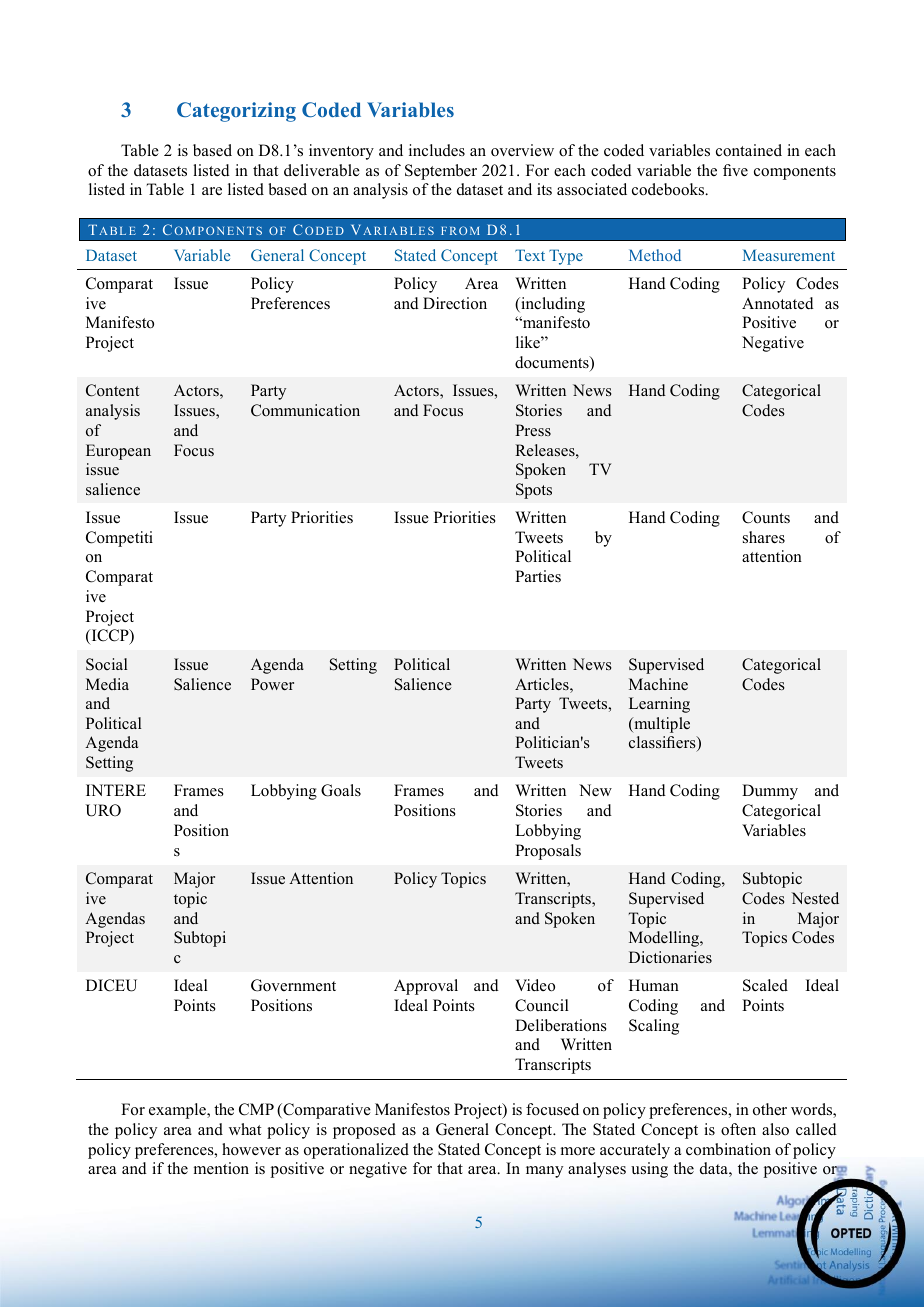 The height and width of the page is (1307, 924). I want to click on Social, so click(107, 664).
